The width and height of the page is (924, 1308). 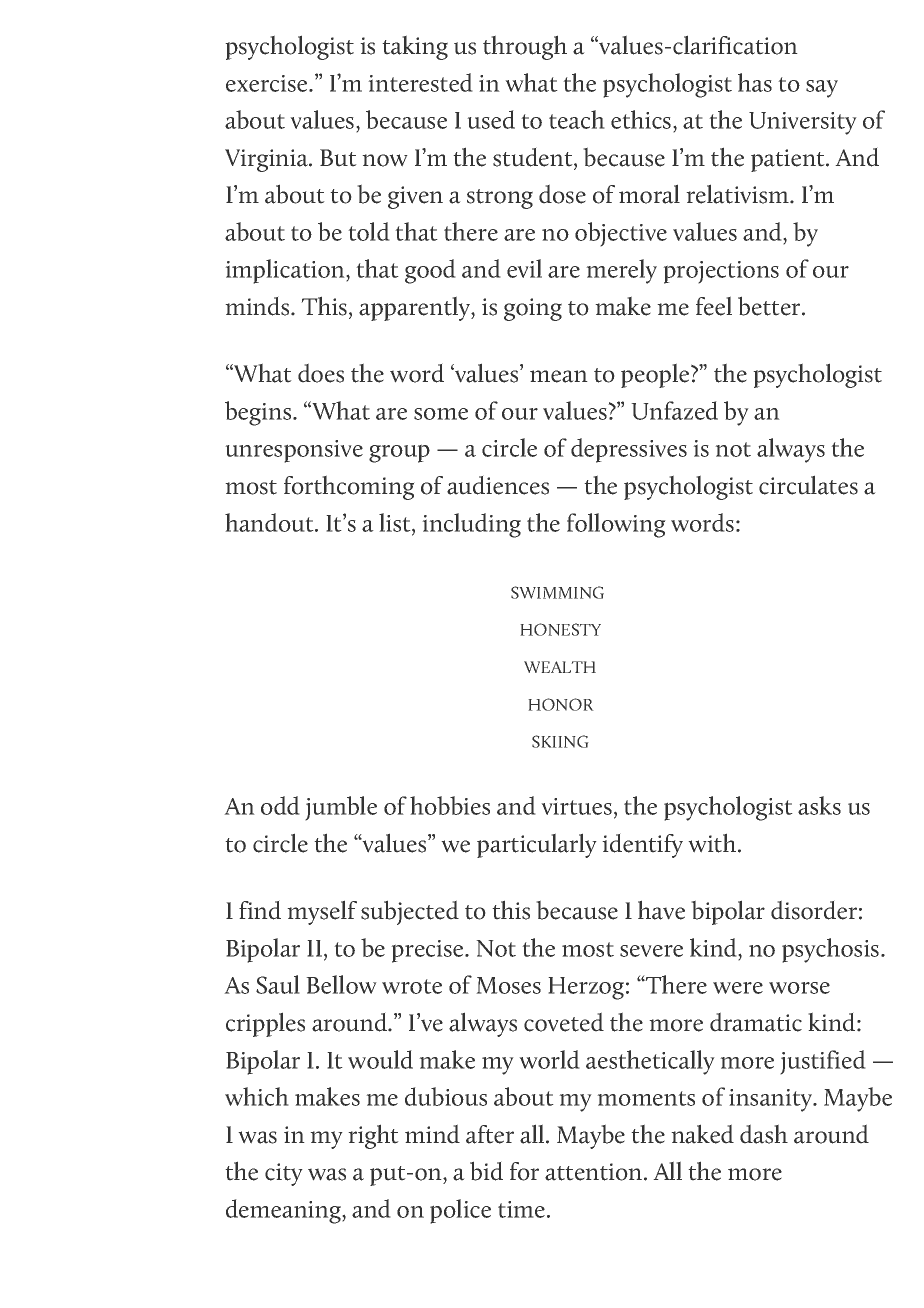 I want to click on city, so click(x=284, y=1174).
